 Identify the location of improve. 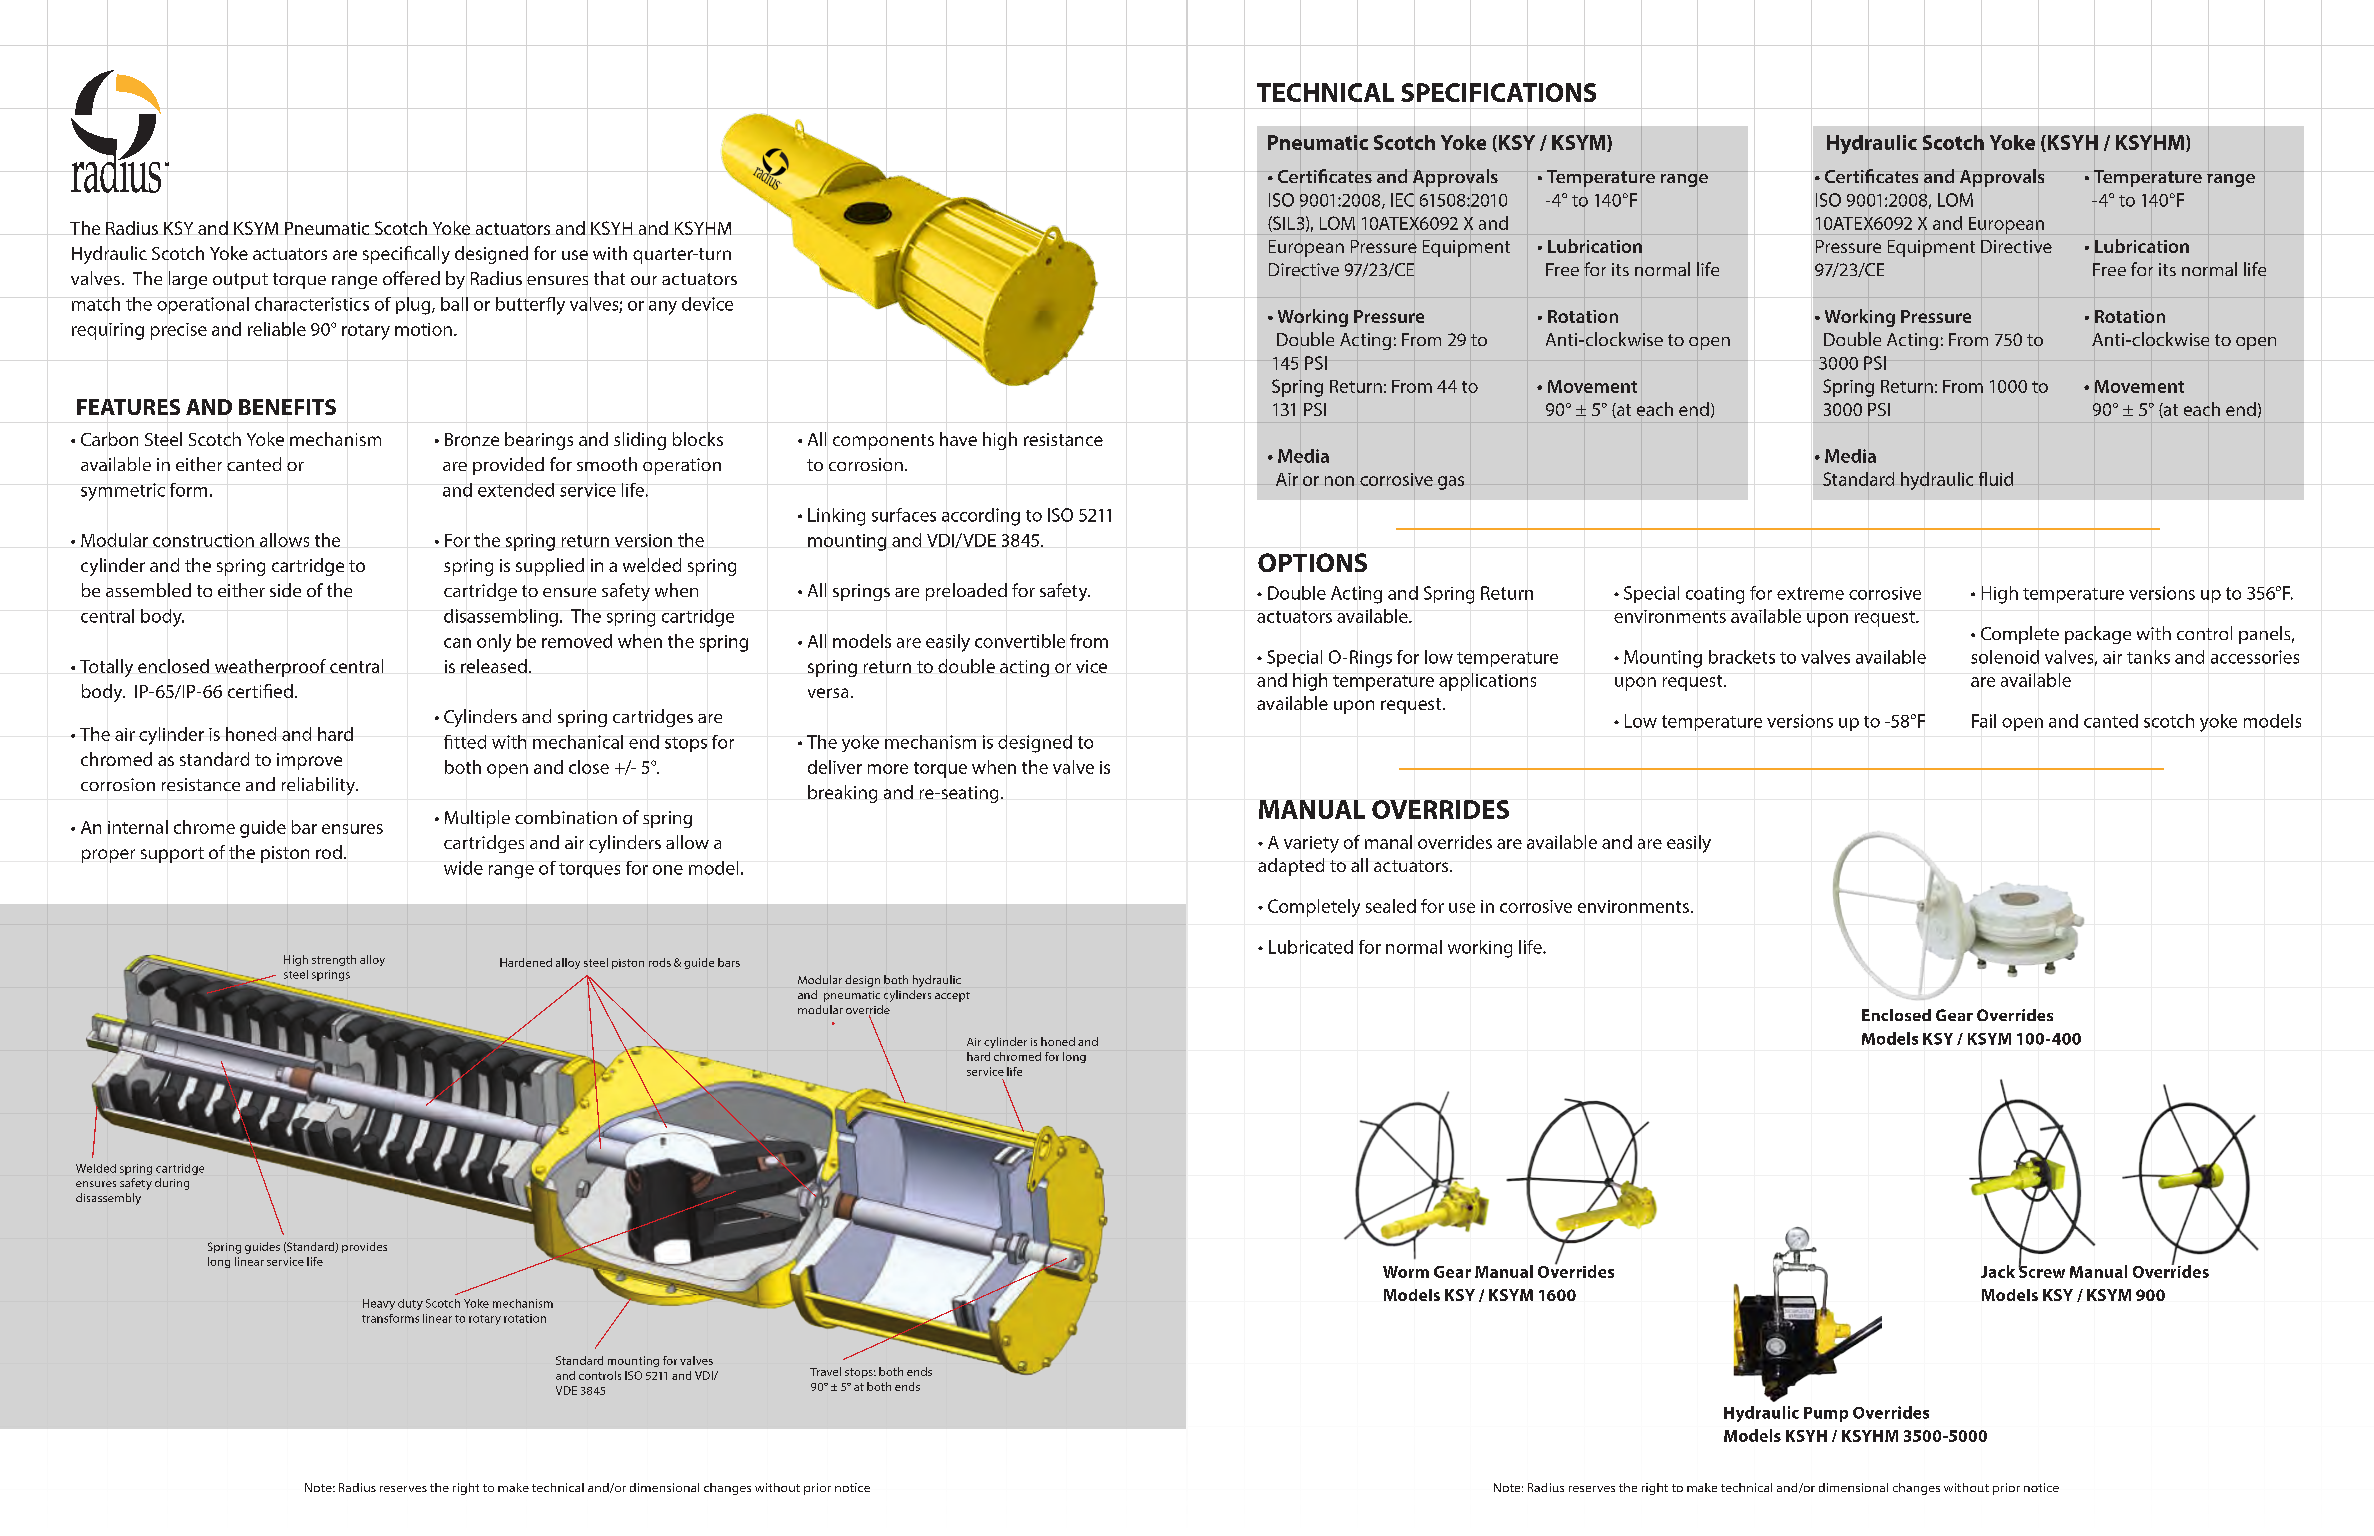
(309, 761).
